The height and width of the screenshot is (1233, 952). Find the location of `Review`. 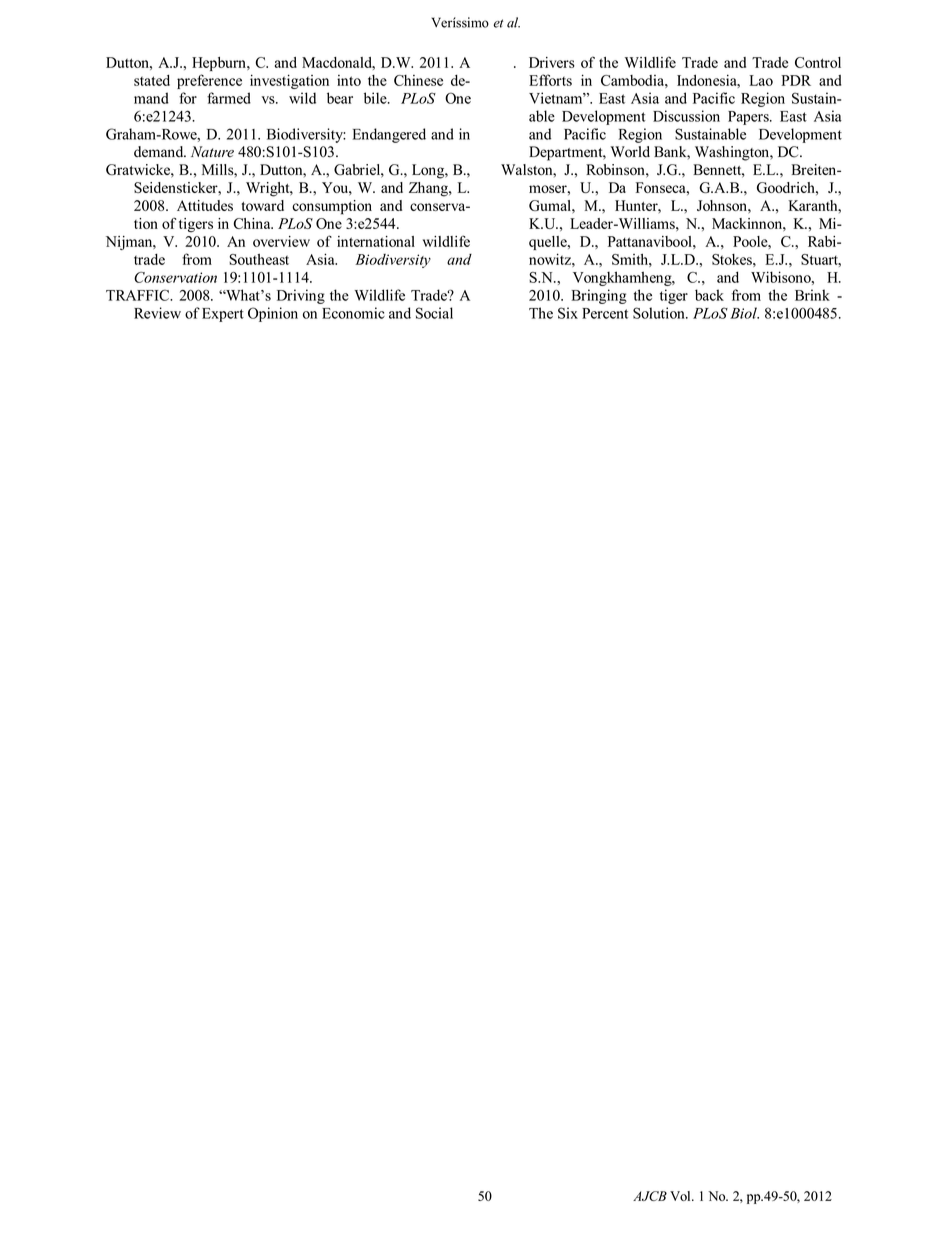

Review is located at coordinates (157, 313).
